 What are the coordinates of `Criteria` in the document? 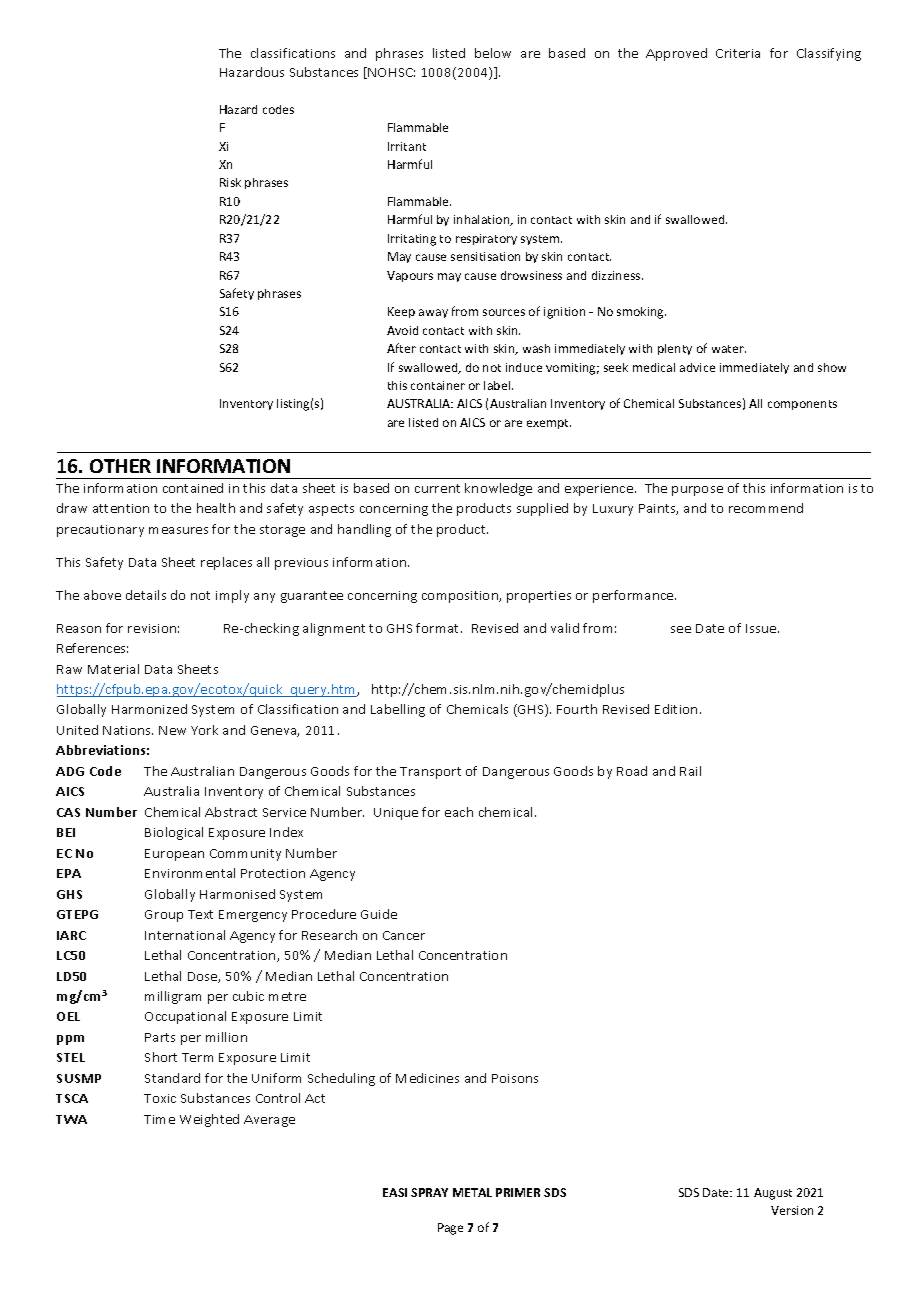 It's located at (738, 53).
